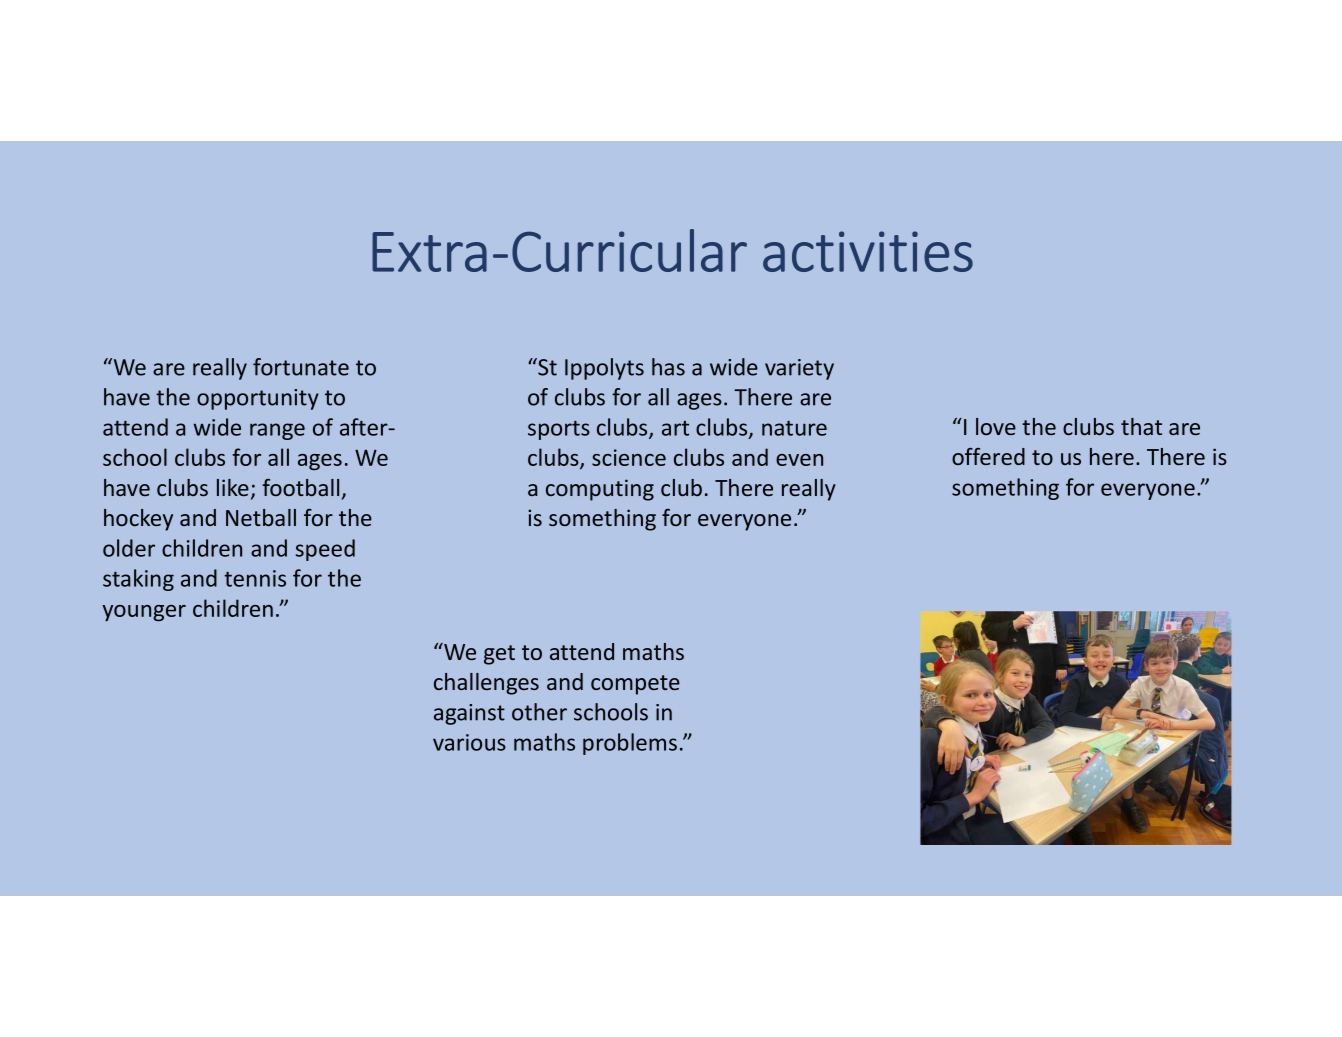 The width and height of the page is (1342, 1037). I want to click on activities, so click(868, 251).
